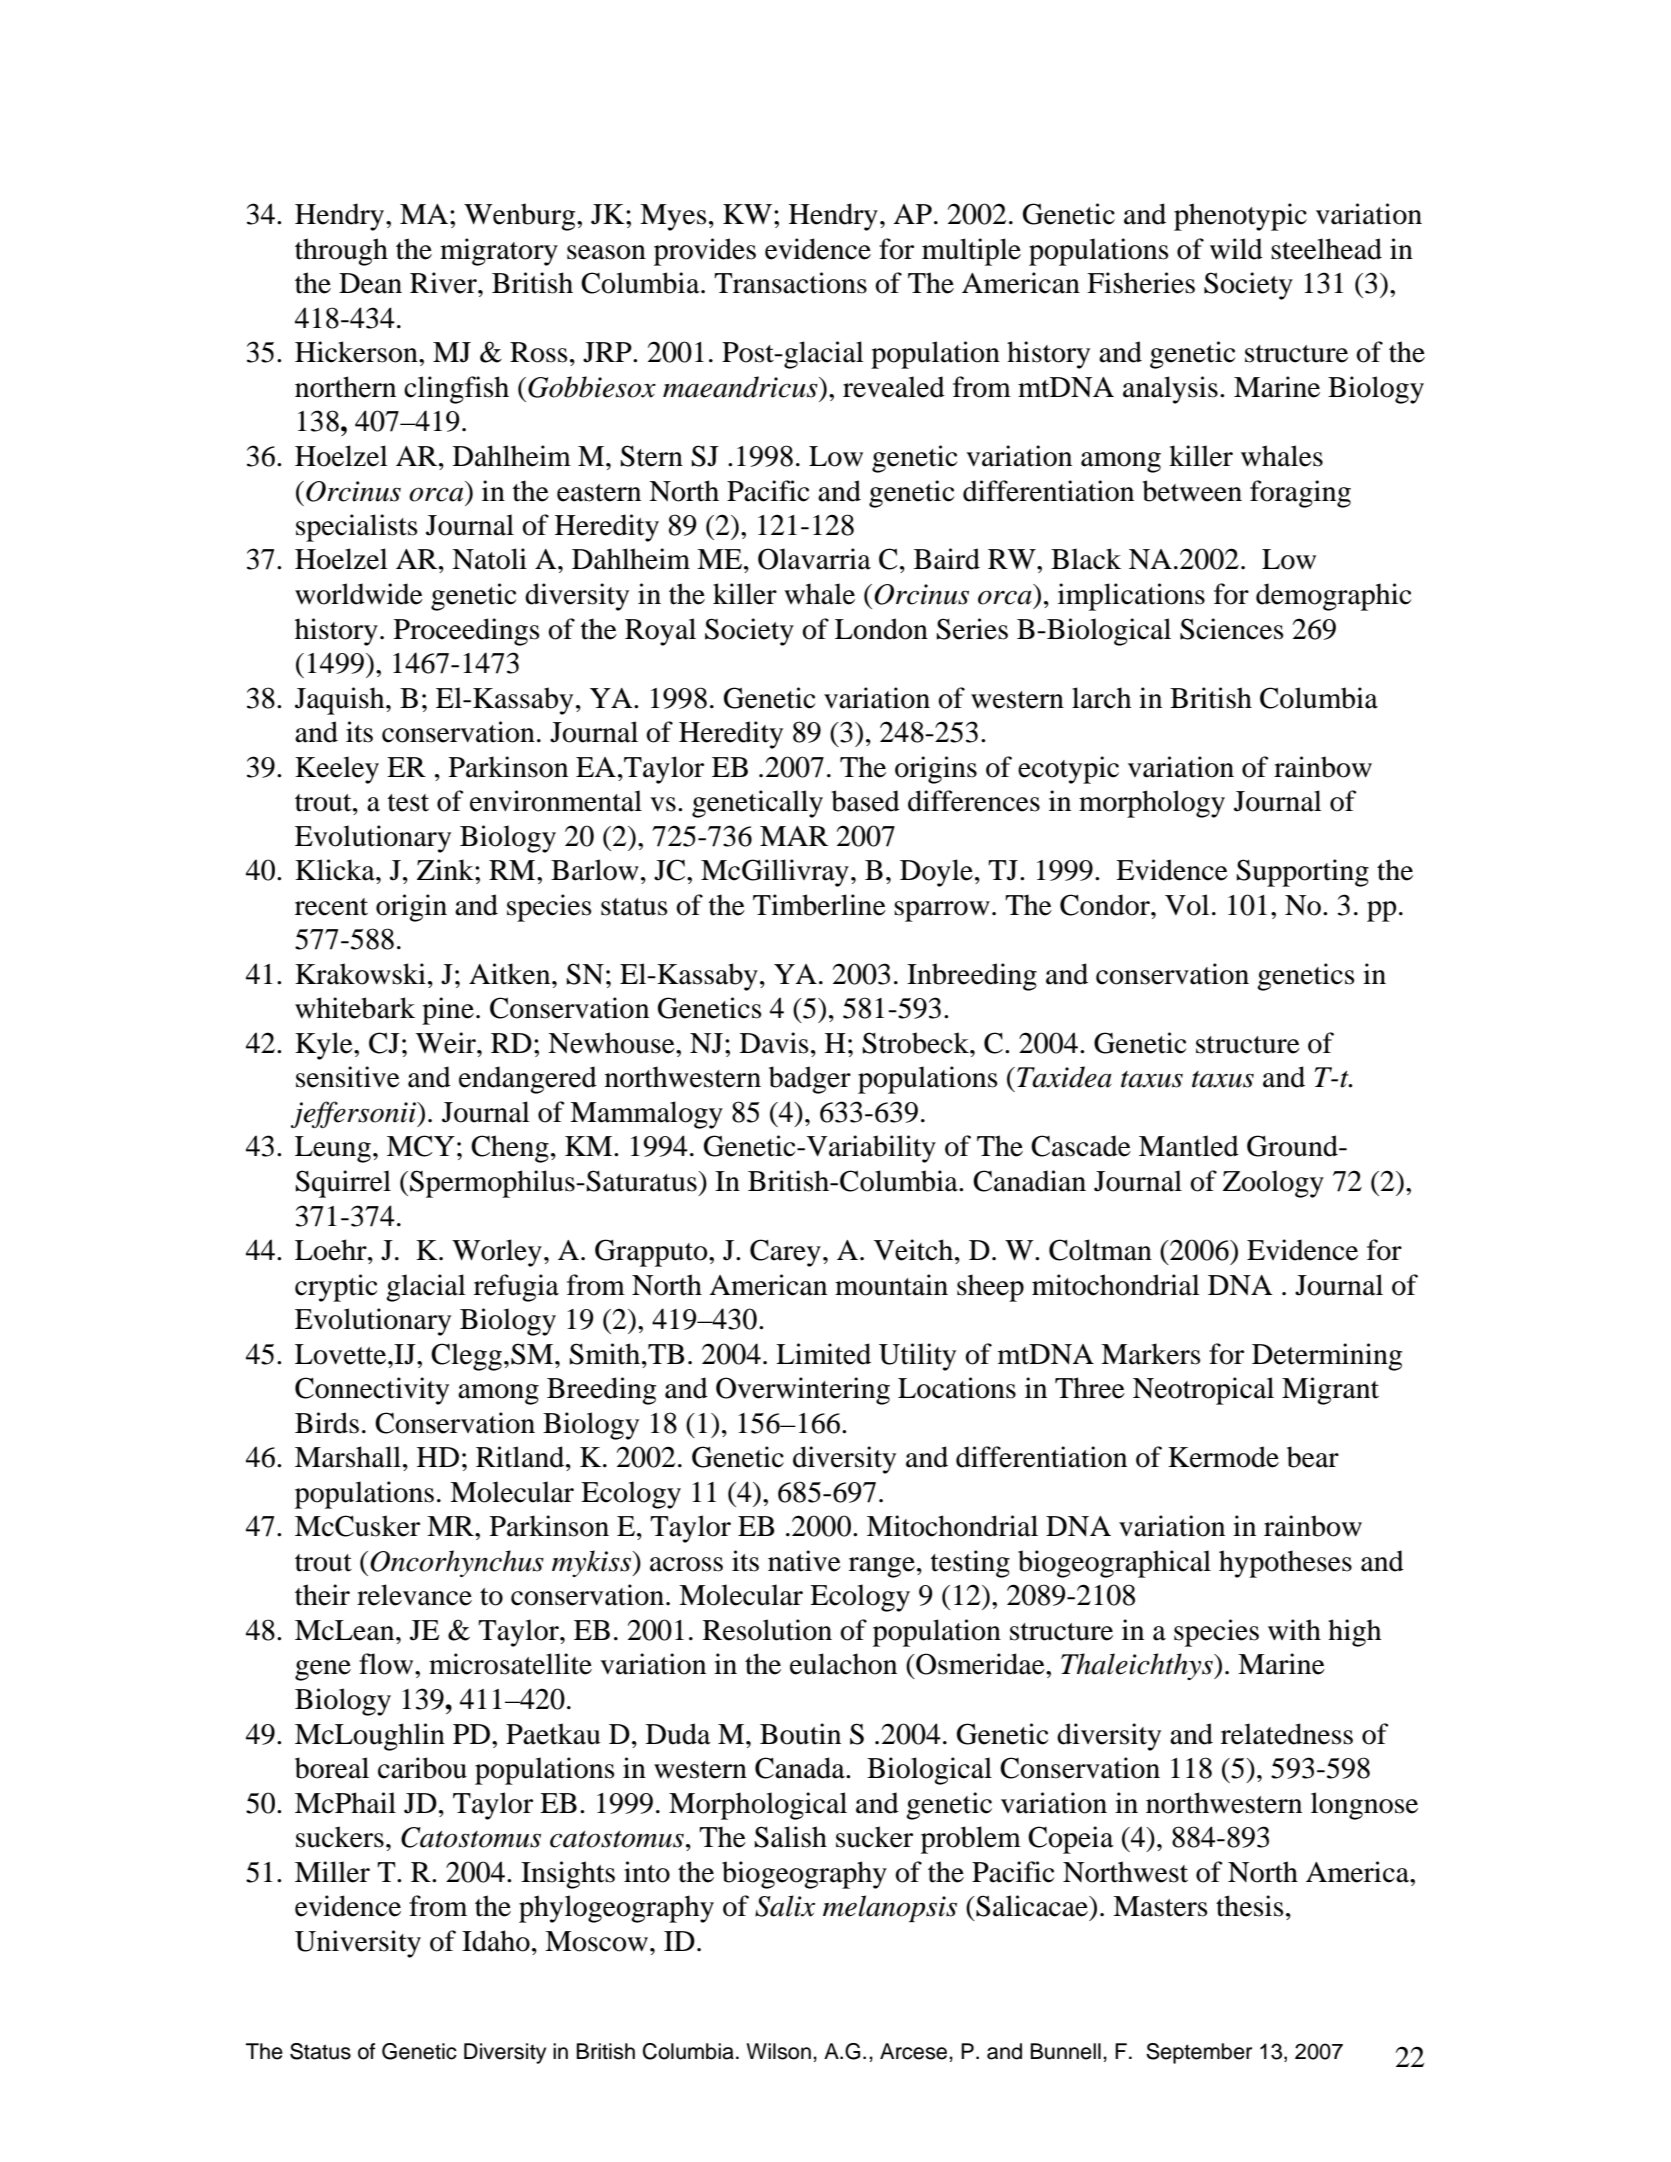  What do you see at coordinates (444, 283) in the screenshot?
I see `River` at bounding box center [444, 283].
